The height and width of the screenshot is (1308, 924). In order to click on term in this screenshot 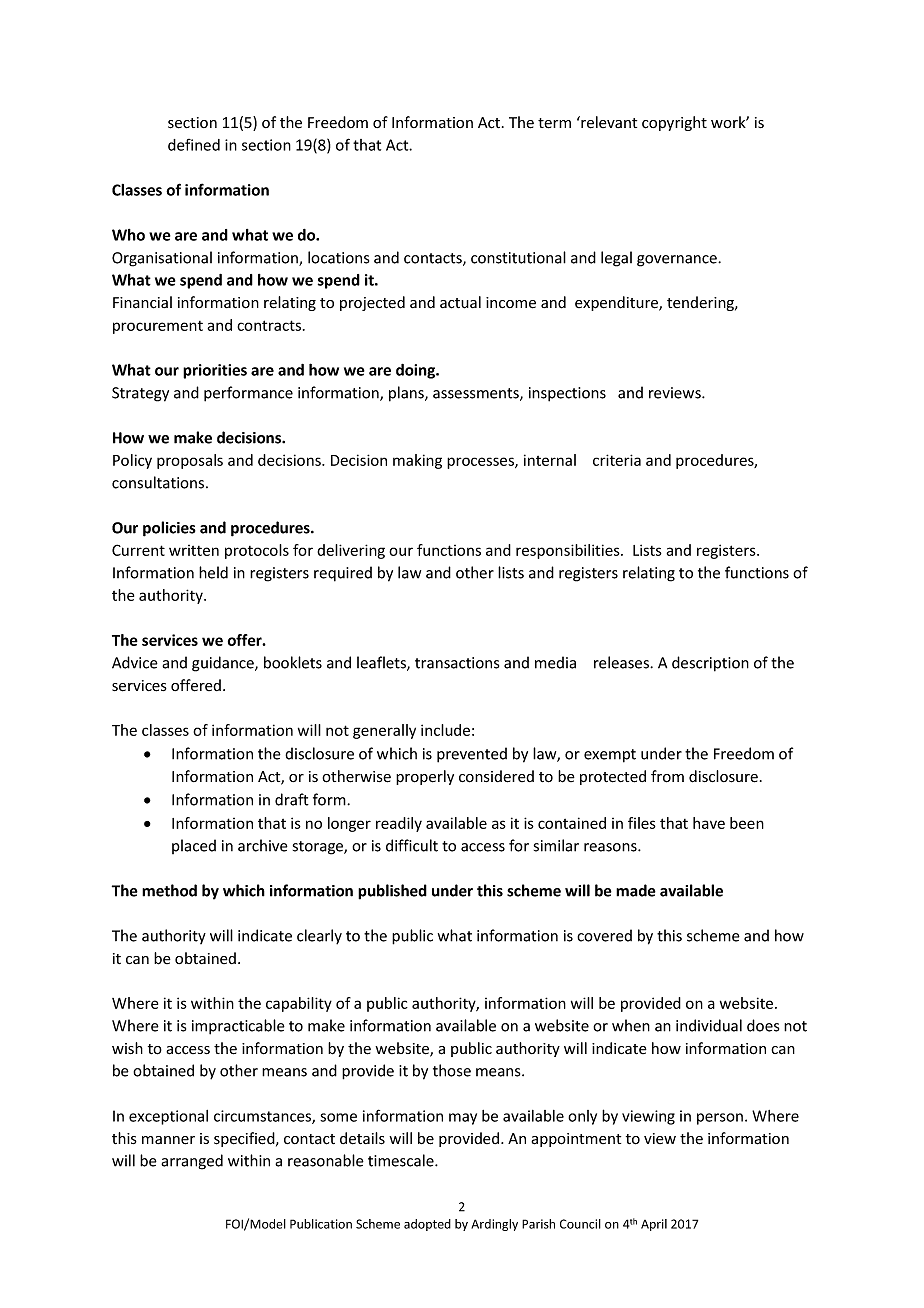, I will do `click(554, 123)`.
